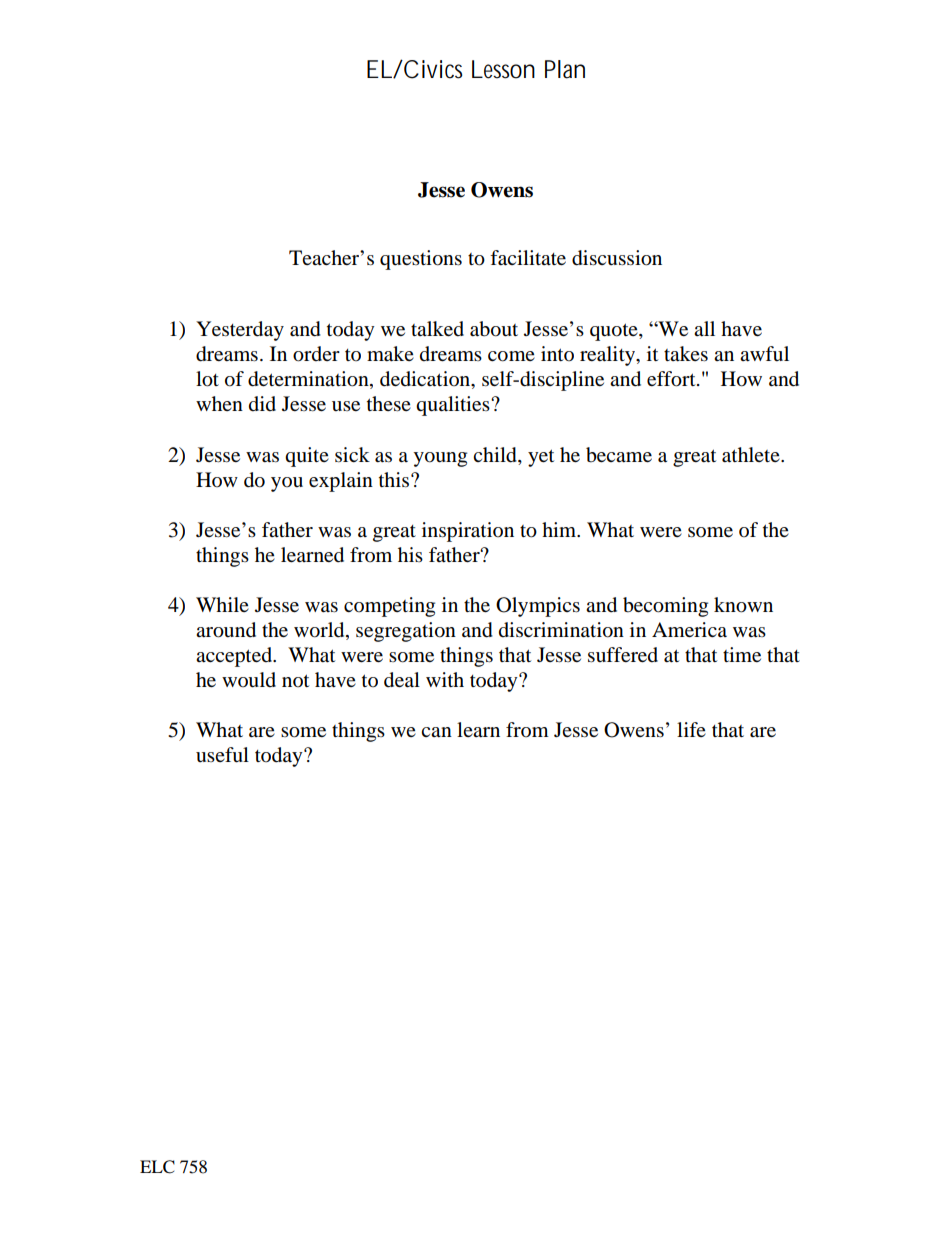 This screenshot has width=952, height=1233. I want to click on all, so click(704, 328).
